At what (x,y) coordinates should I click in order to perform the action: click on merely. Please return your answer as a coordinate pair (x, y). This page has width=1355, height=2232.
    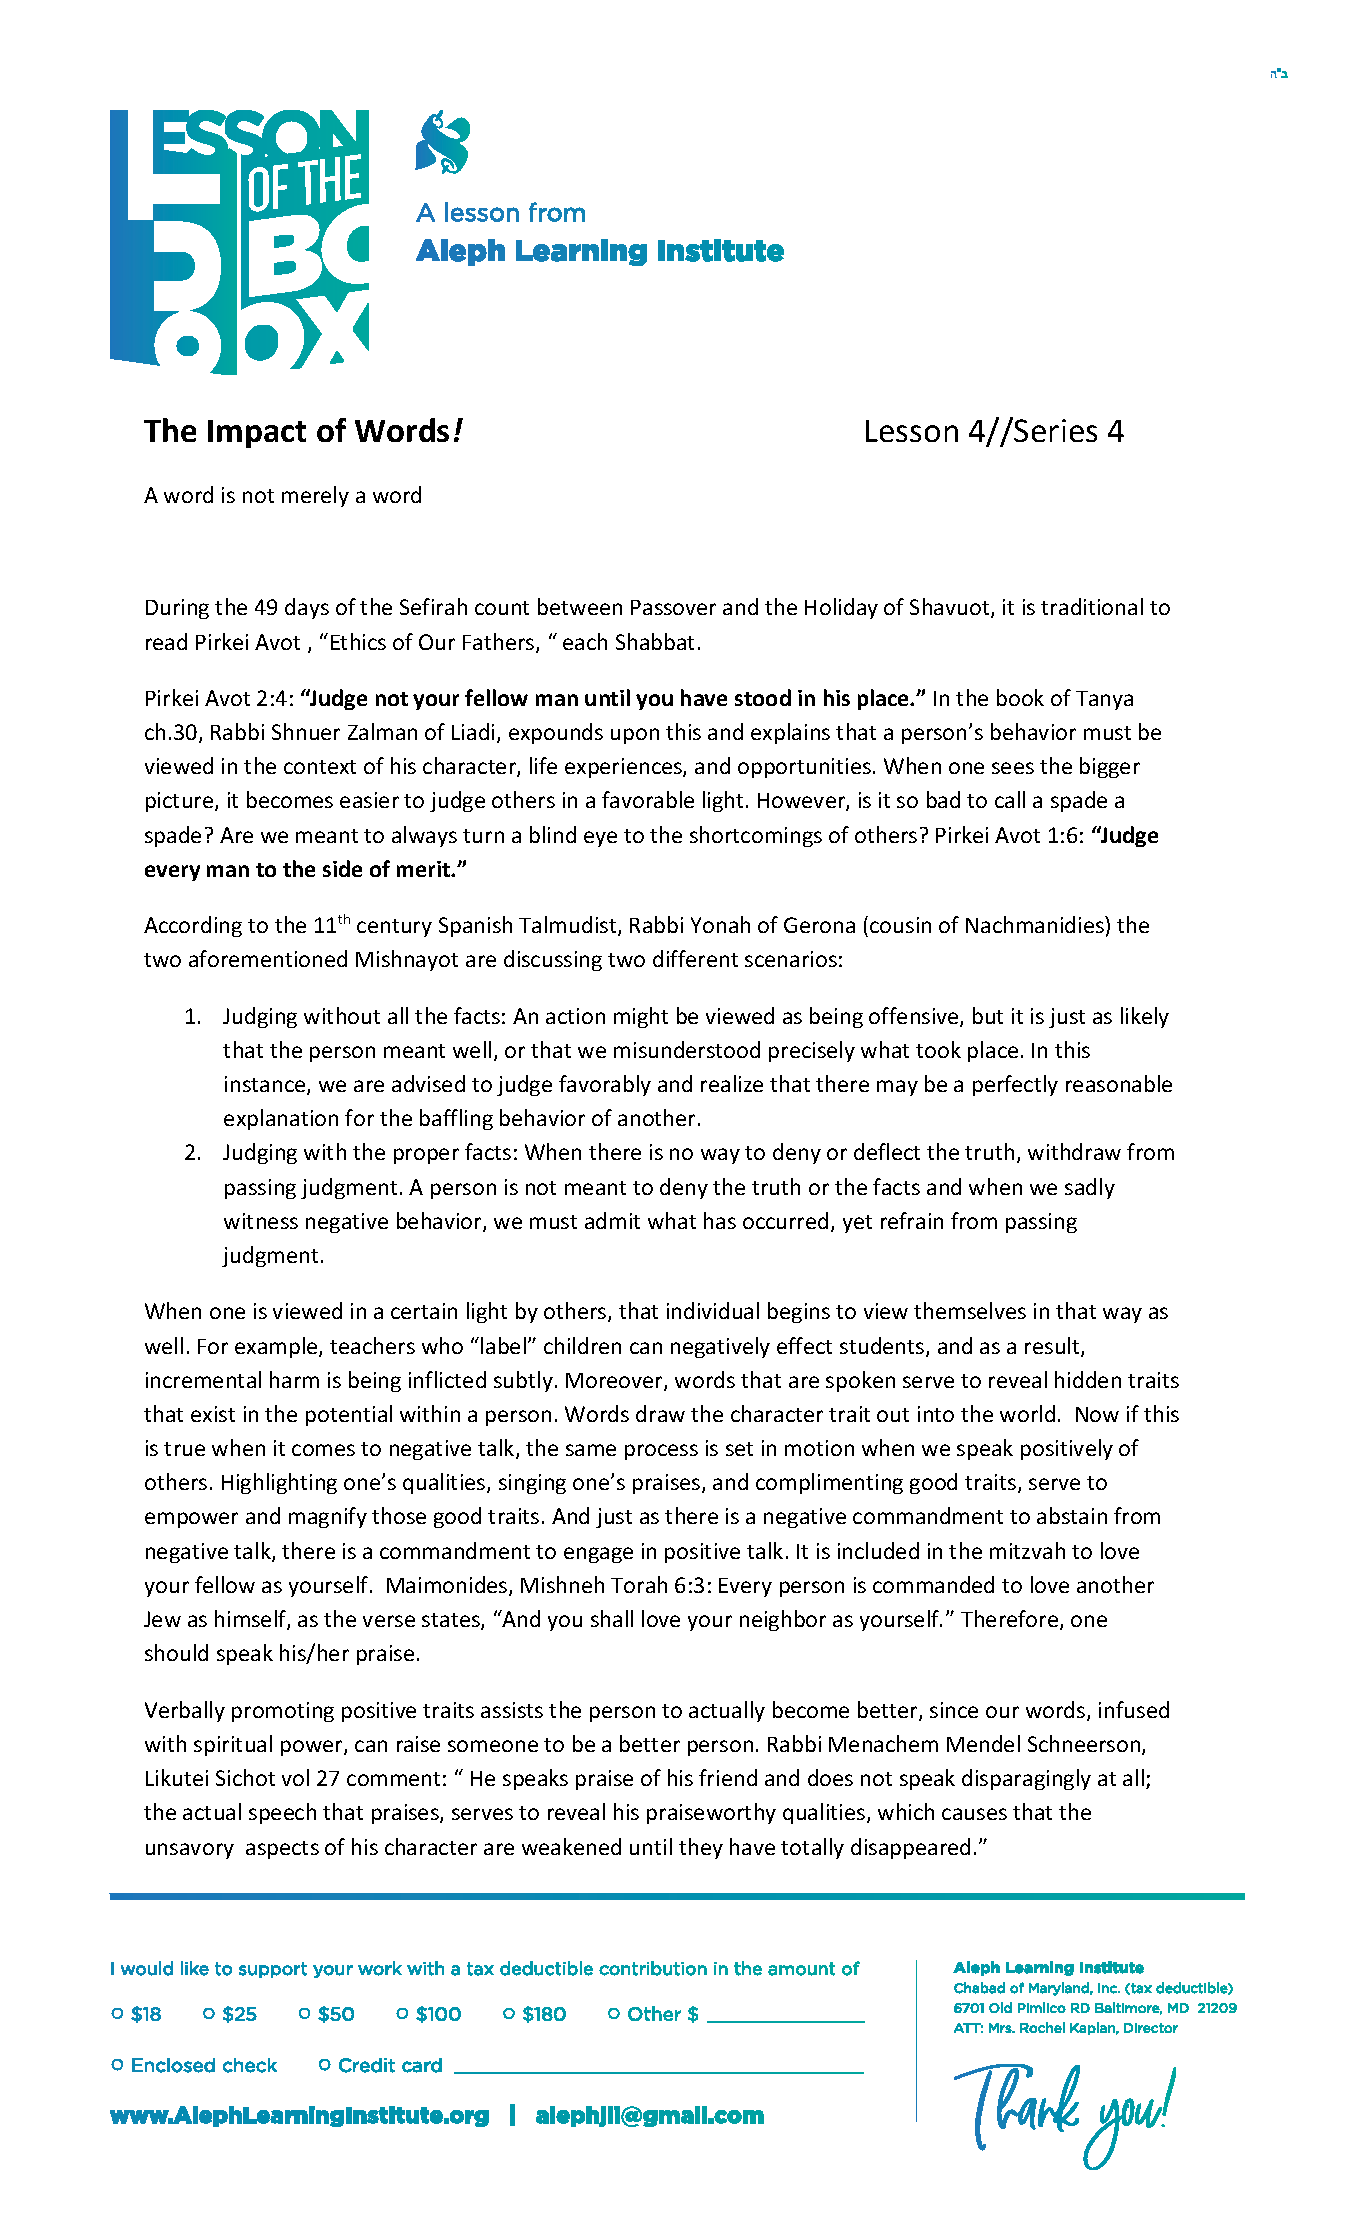
    Looking at the image, I should click on (315, 496).
